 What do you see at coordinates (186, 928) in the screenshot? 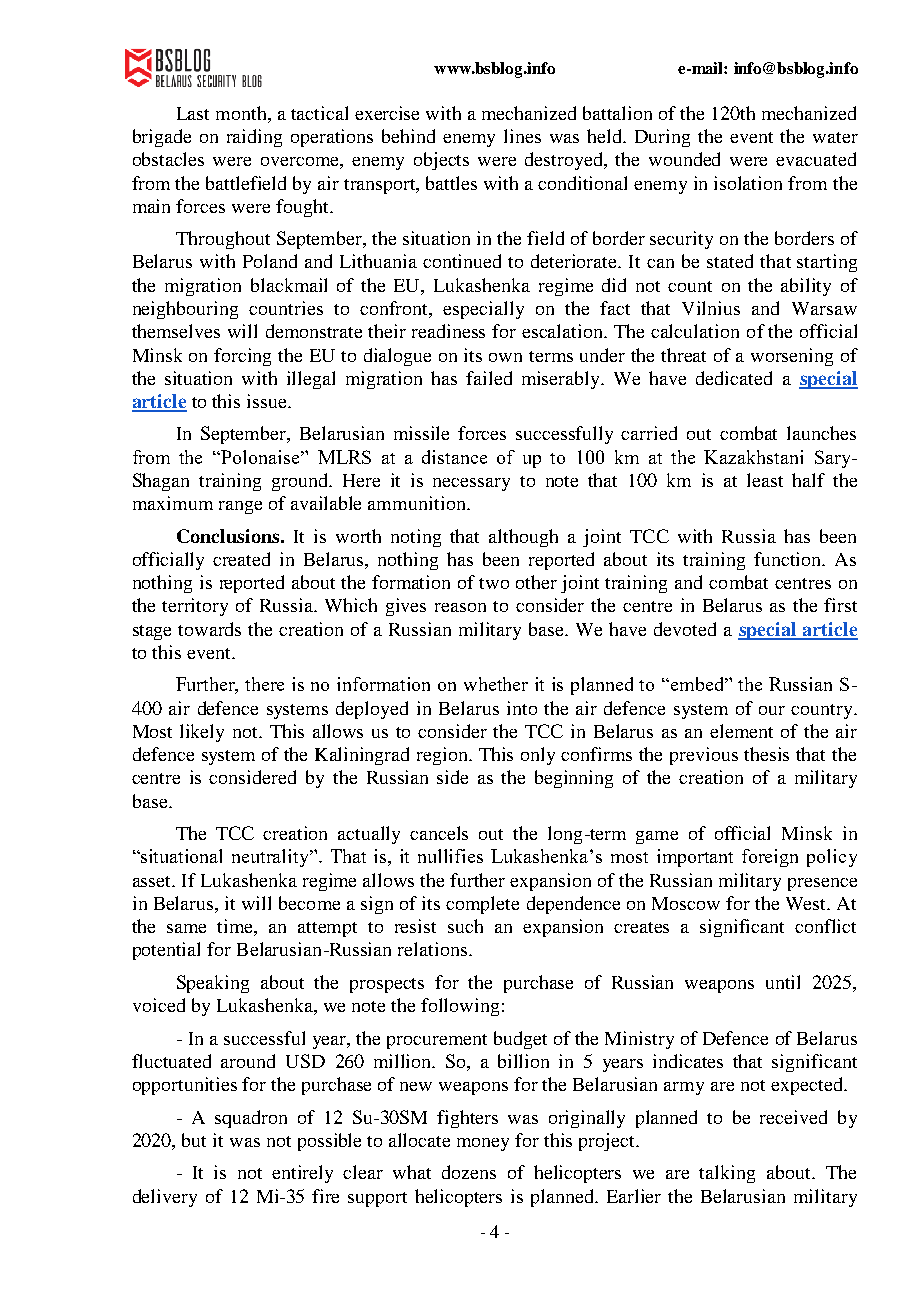
I see `same` at bounding box center [186, 928].
